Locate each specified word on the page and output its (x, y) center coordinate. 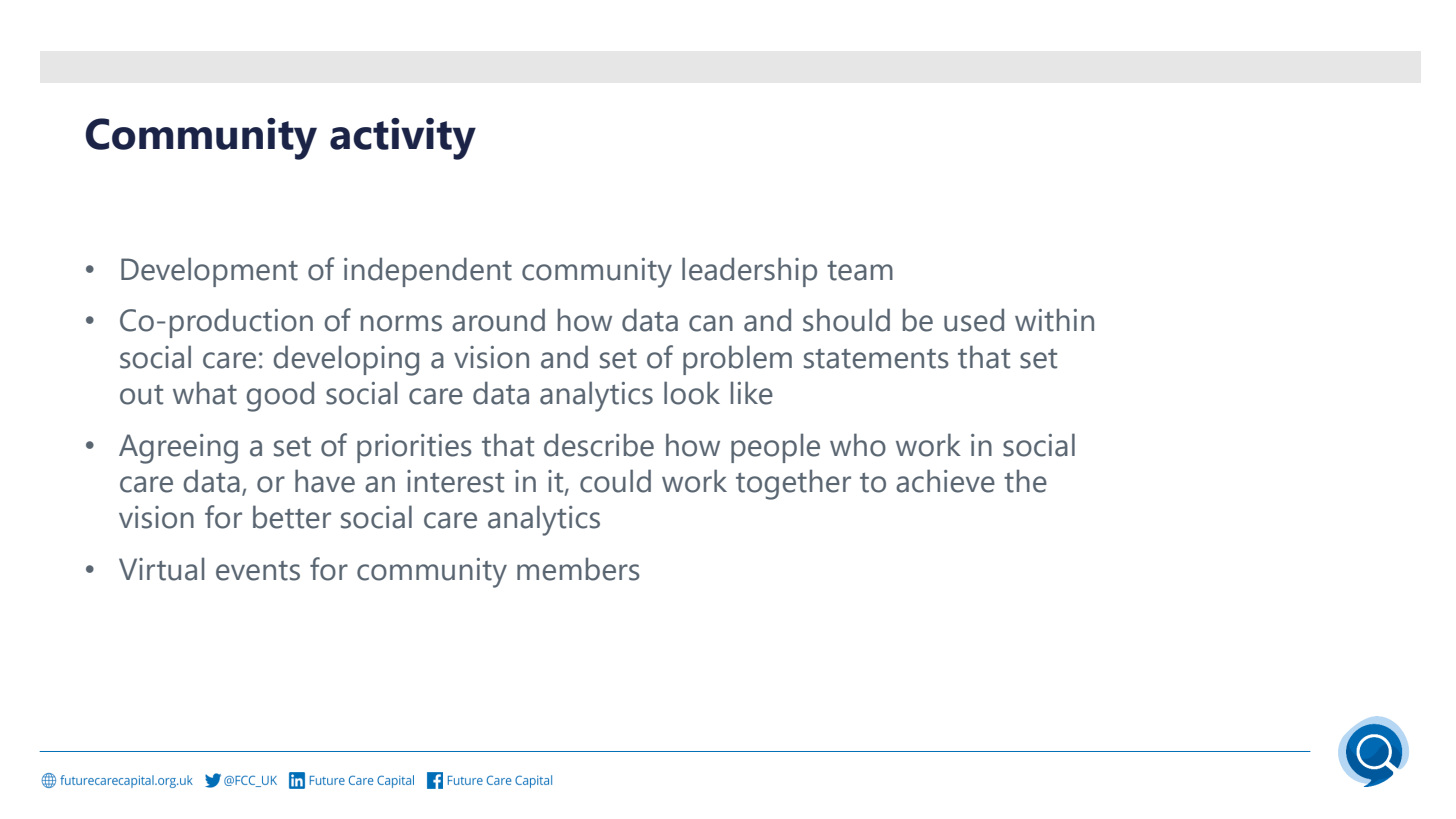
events (258, 571)
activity (403, 139)
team (860, 271)
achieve (945, 481)
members (578, 569)
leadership (749, 272)
